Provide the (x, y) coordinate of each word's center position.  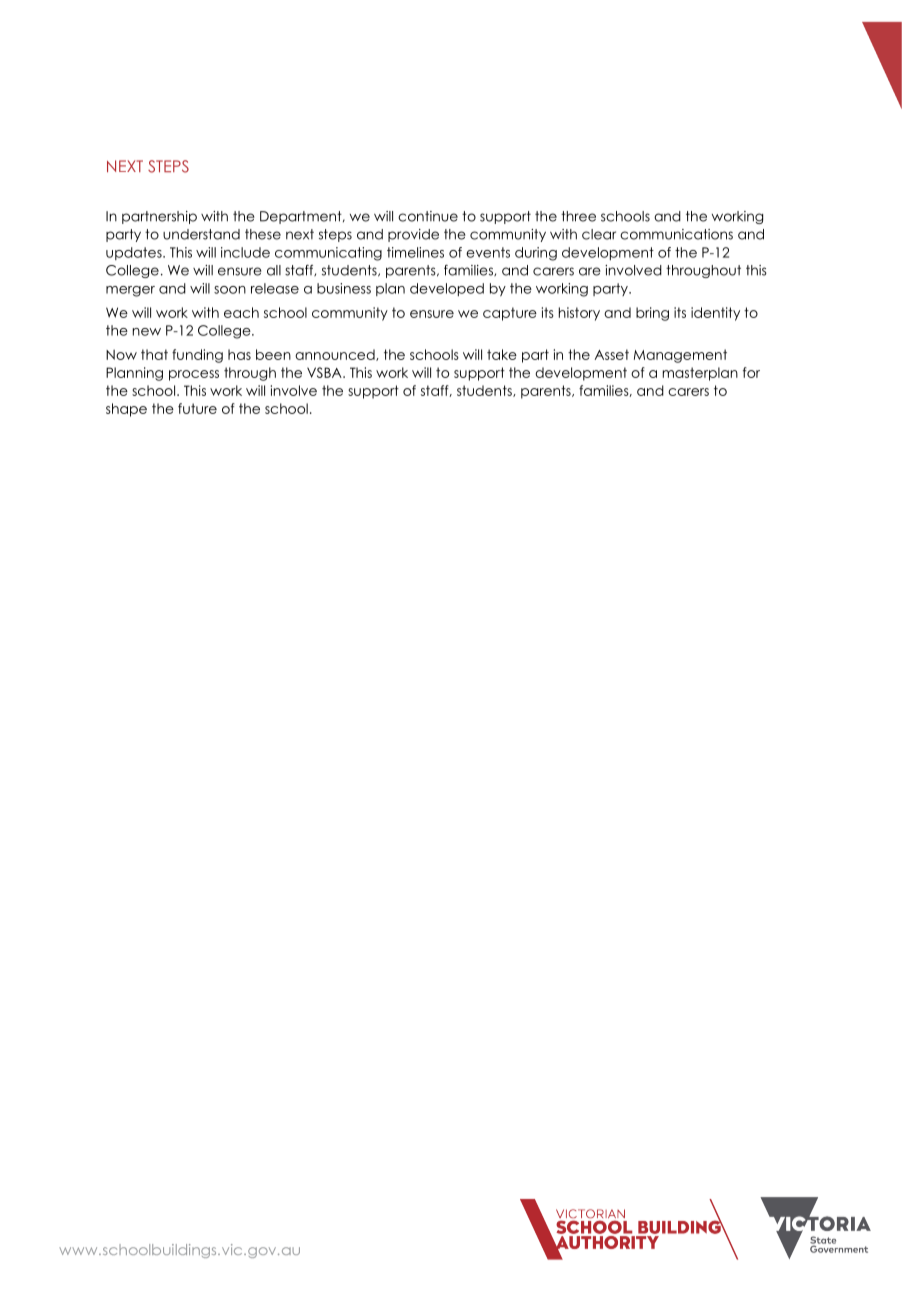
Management (680, 356)
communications (676, 234)
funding (197, 356)
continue (428, 216)
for (751, 372)
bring (652, 314)
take (502, 354)
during (536, 254)
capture (510, 314)
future (197, 408)
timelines (415, 252)
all (274, 270)
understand (201, 234)
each (241, 312)
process (194, 375)
